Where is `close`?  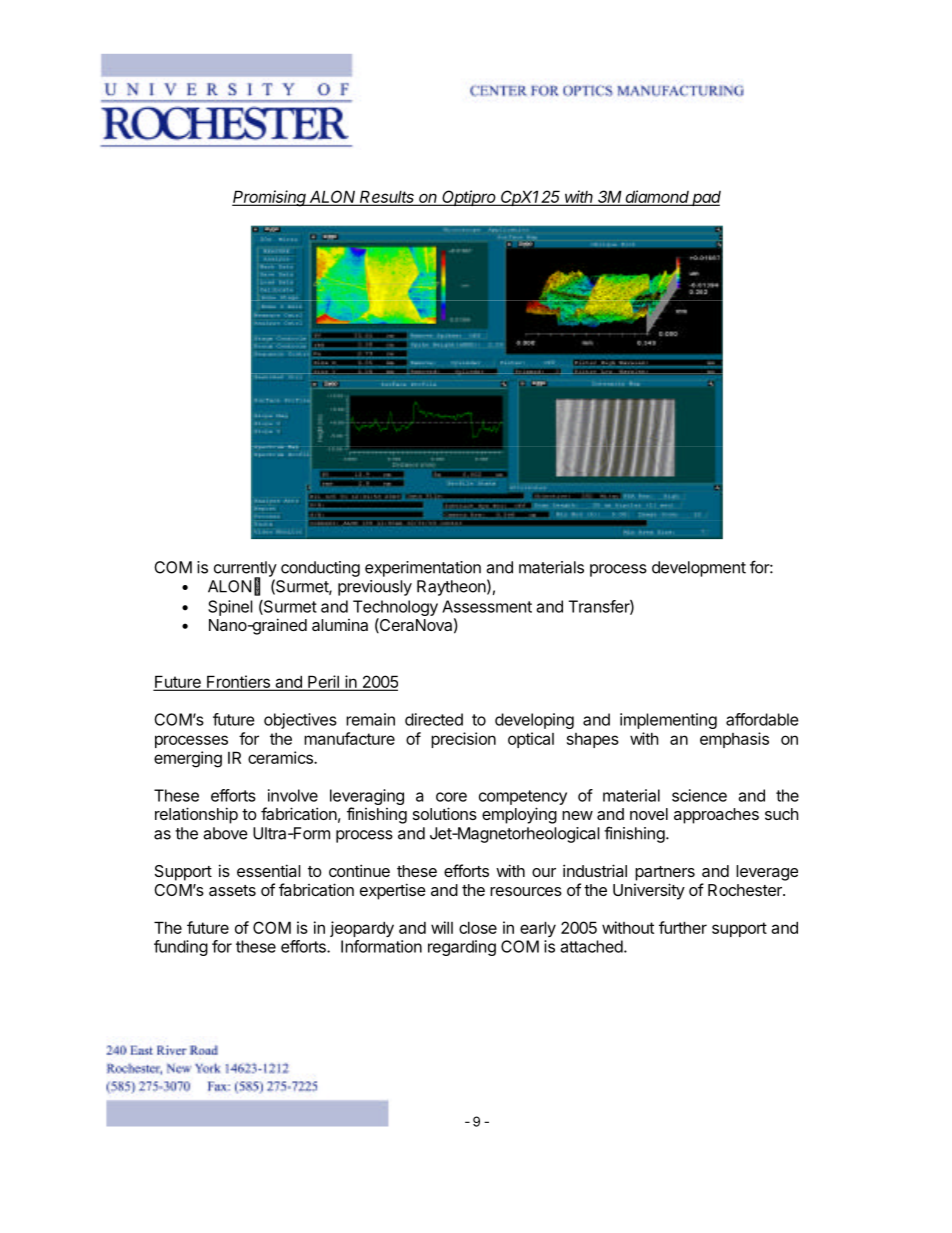
close is located at coordinates (478, 927).
